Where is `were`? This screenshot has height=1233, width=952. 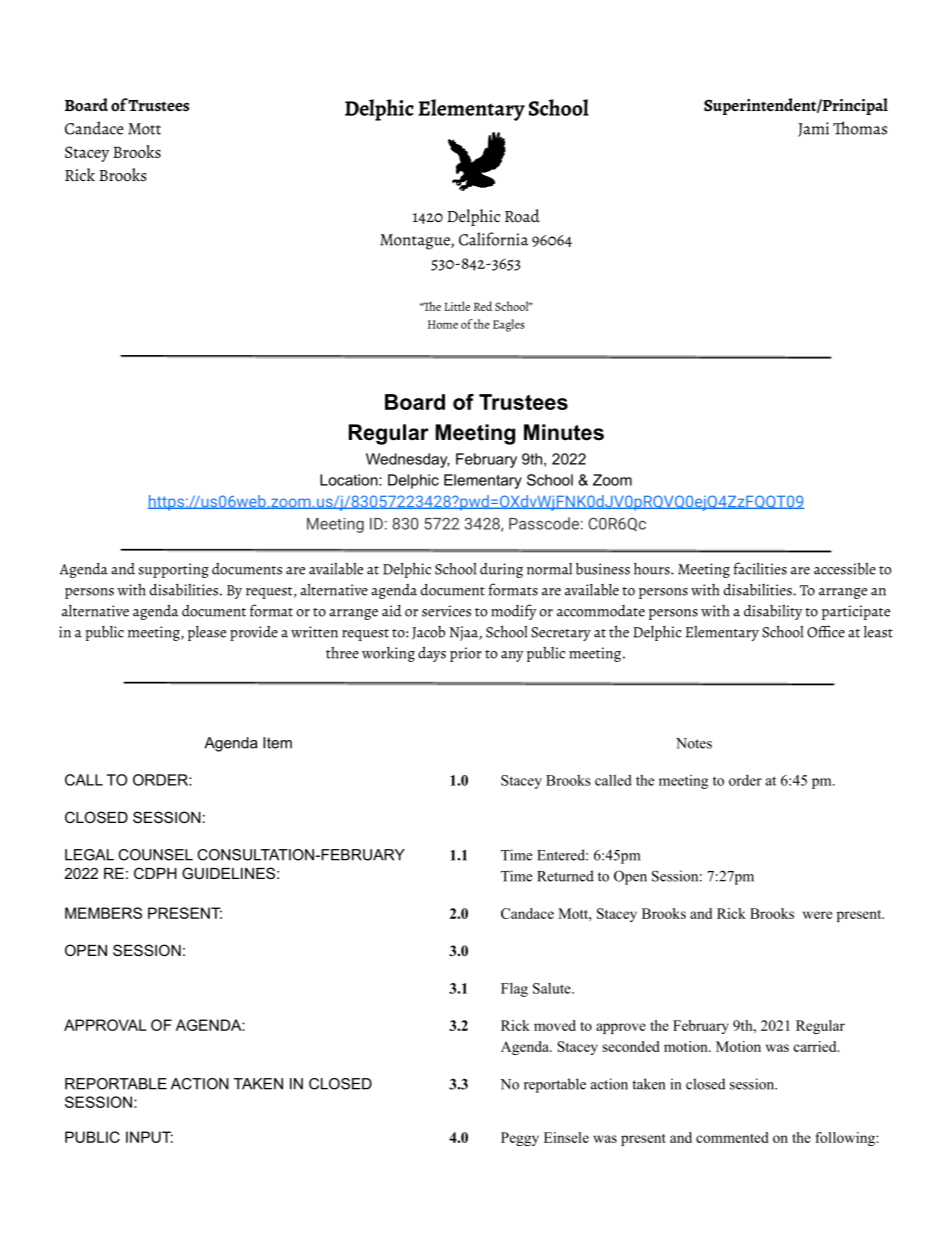
were is located at coordinates (817, 915).
